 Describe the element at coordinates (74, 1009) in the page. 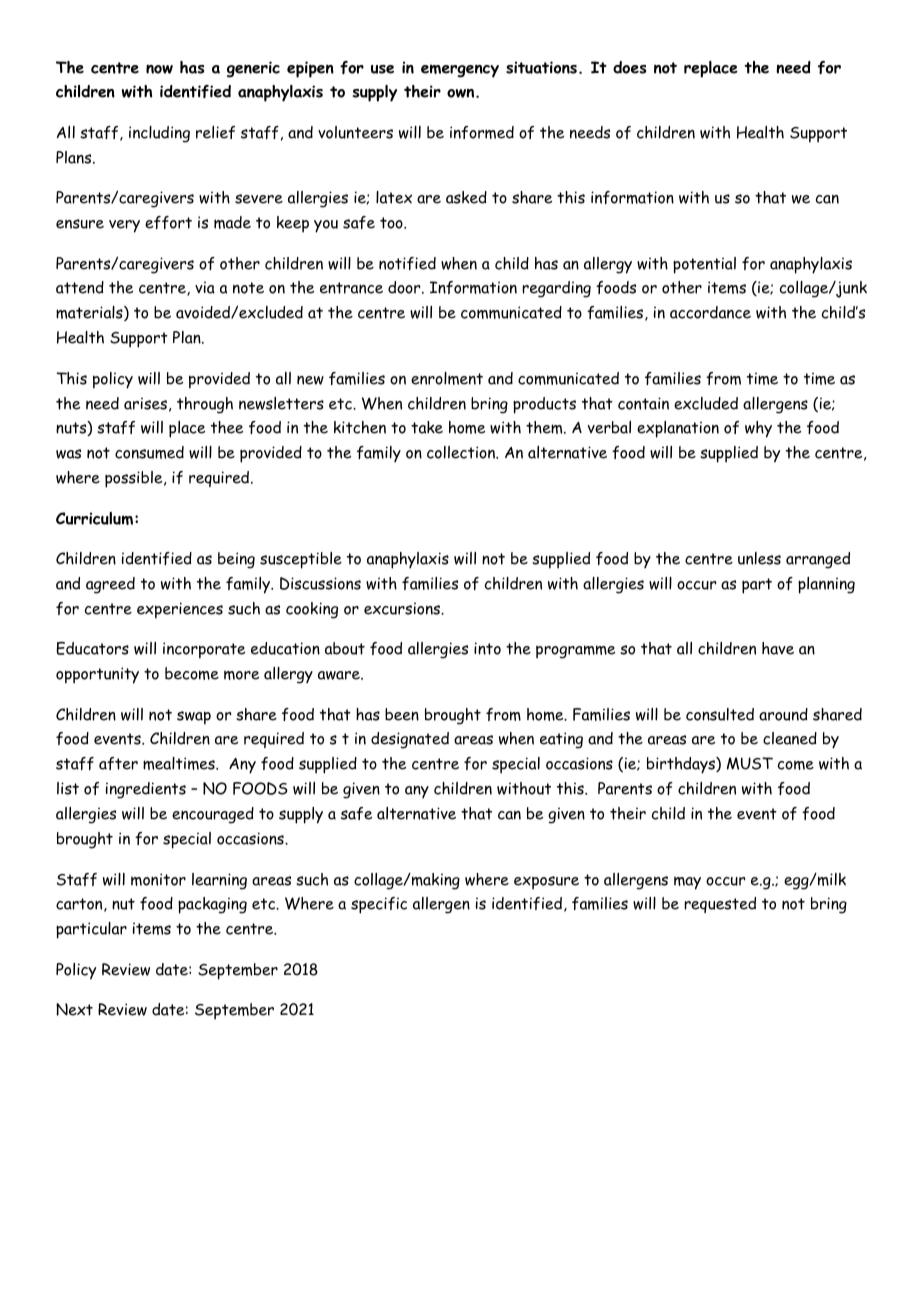

I see `Next` at that location.
